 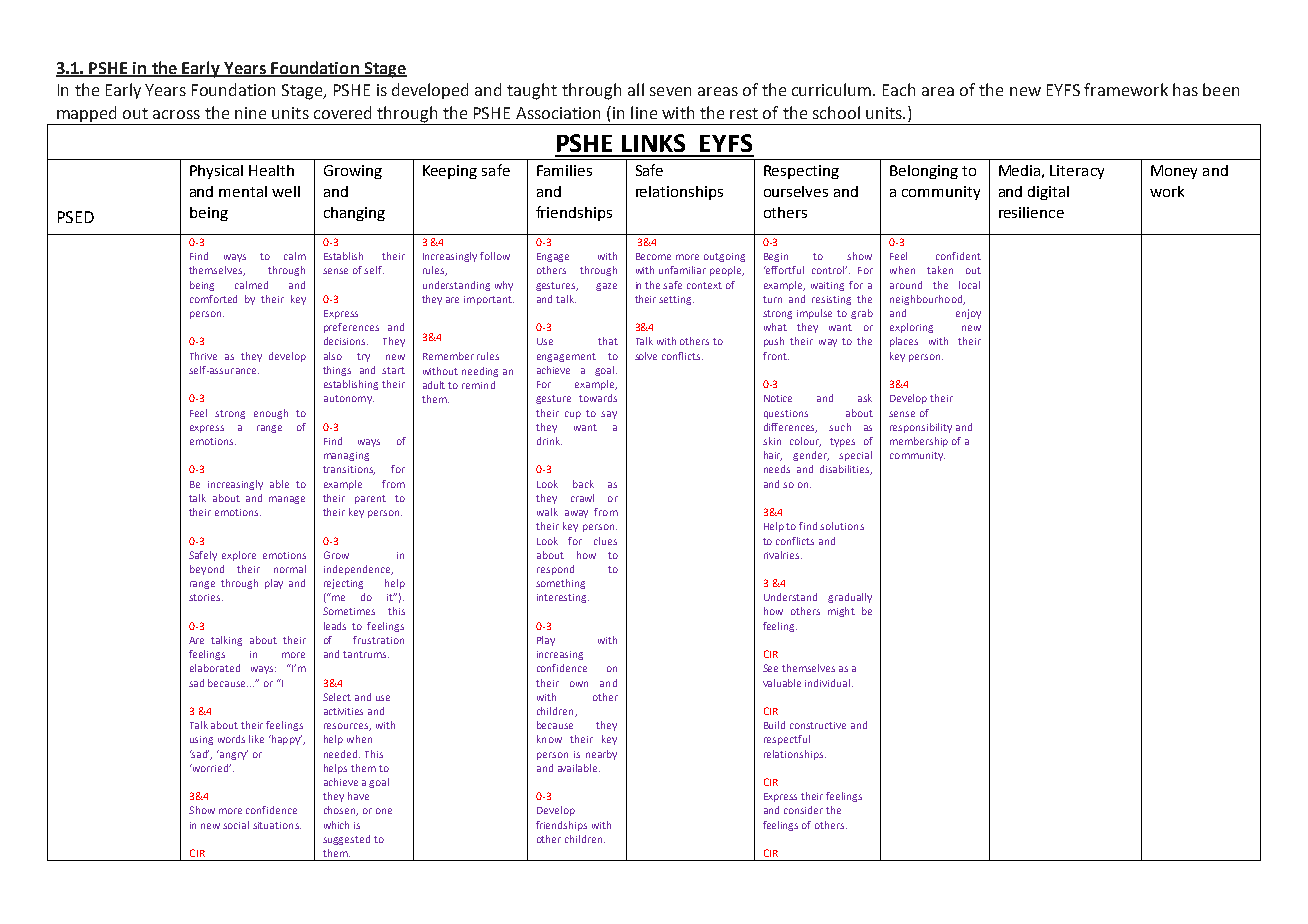 What do you see at coordinates (787, 740) in the screenshot?
I see `respectful` at bounding box center [787, 740].
